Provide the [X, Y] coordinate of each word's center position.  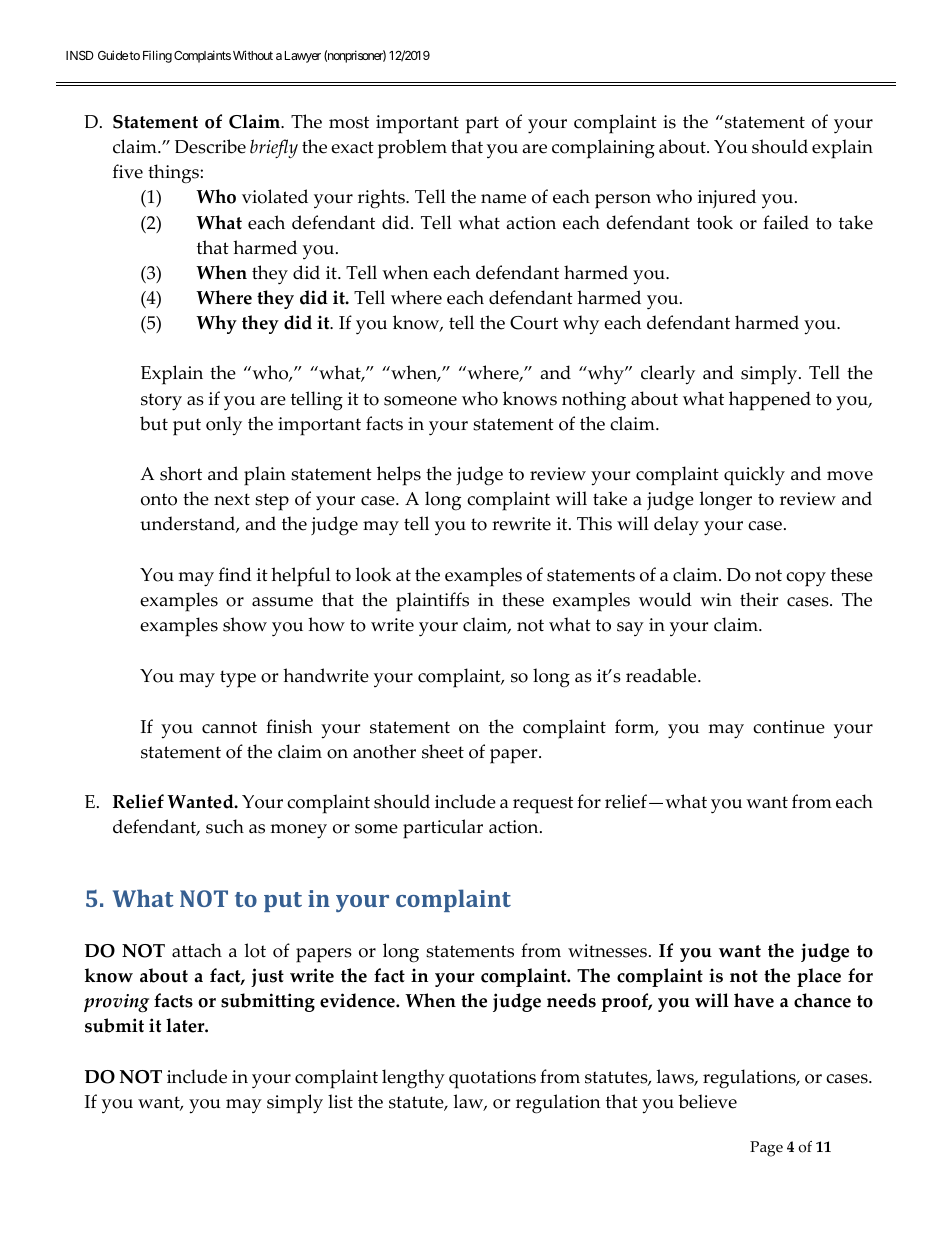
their [759, 599]
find [235, 574]
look [373, 574]
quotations [492, 1079]
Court [534, 323]
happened [770, 401]
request [543, 805]
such [225, 826]
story [161, 402]
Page [766, 1149]
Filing [157, 56]
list [340, 1101]
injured [727, 198]
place [819, 977]
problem [412, 149]
